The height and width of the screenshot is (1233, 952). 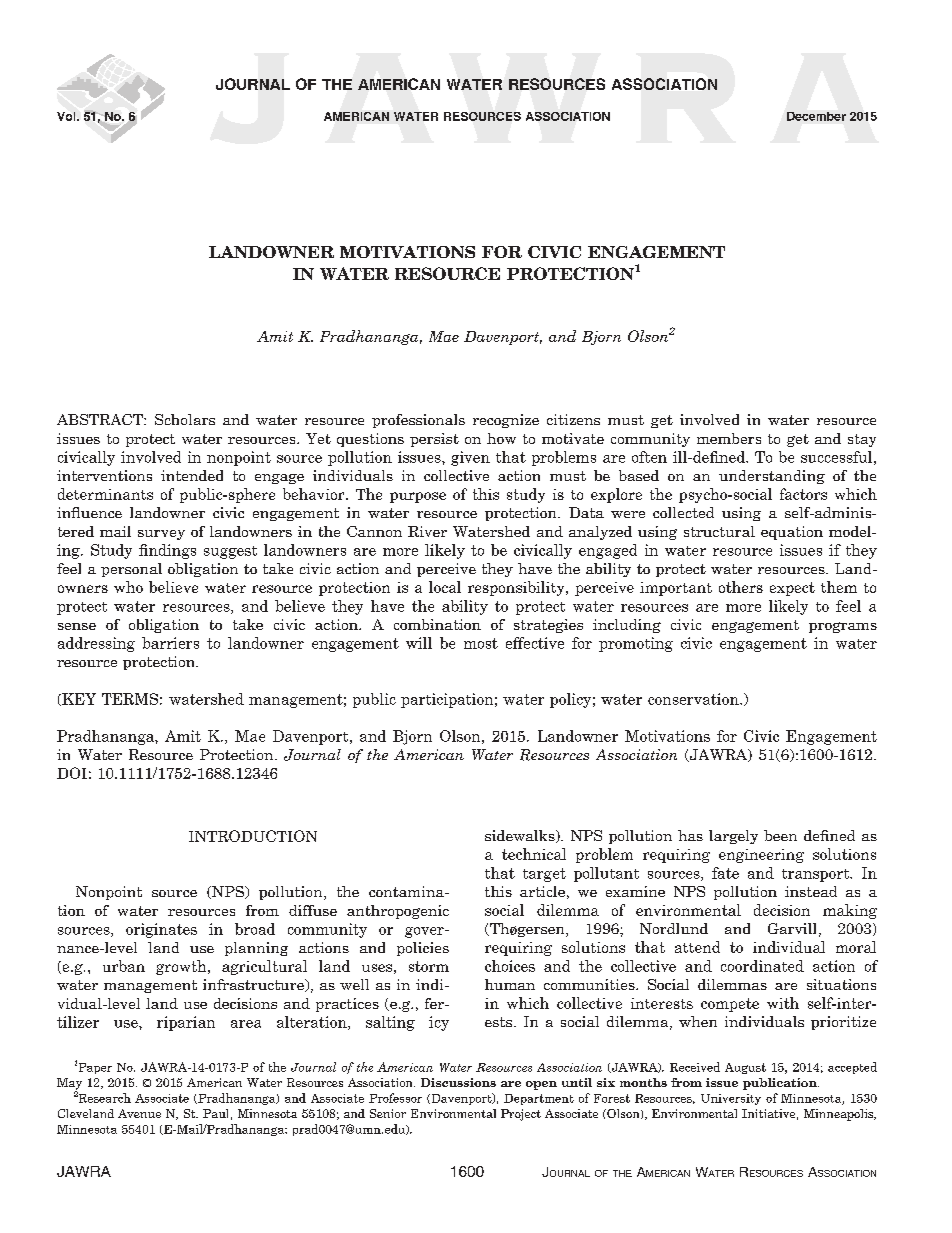 What do you see at coordinates (139, 1113) in the screenshot?
I see `Avenue` at bounding box center [139, 1113].
